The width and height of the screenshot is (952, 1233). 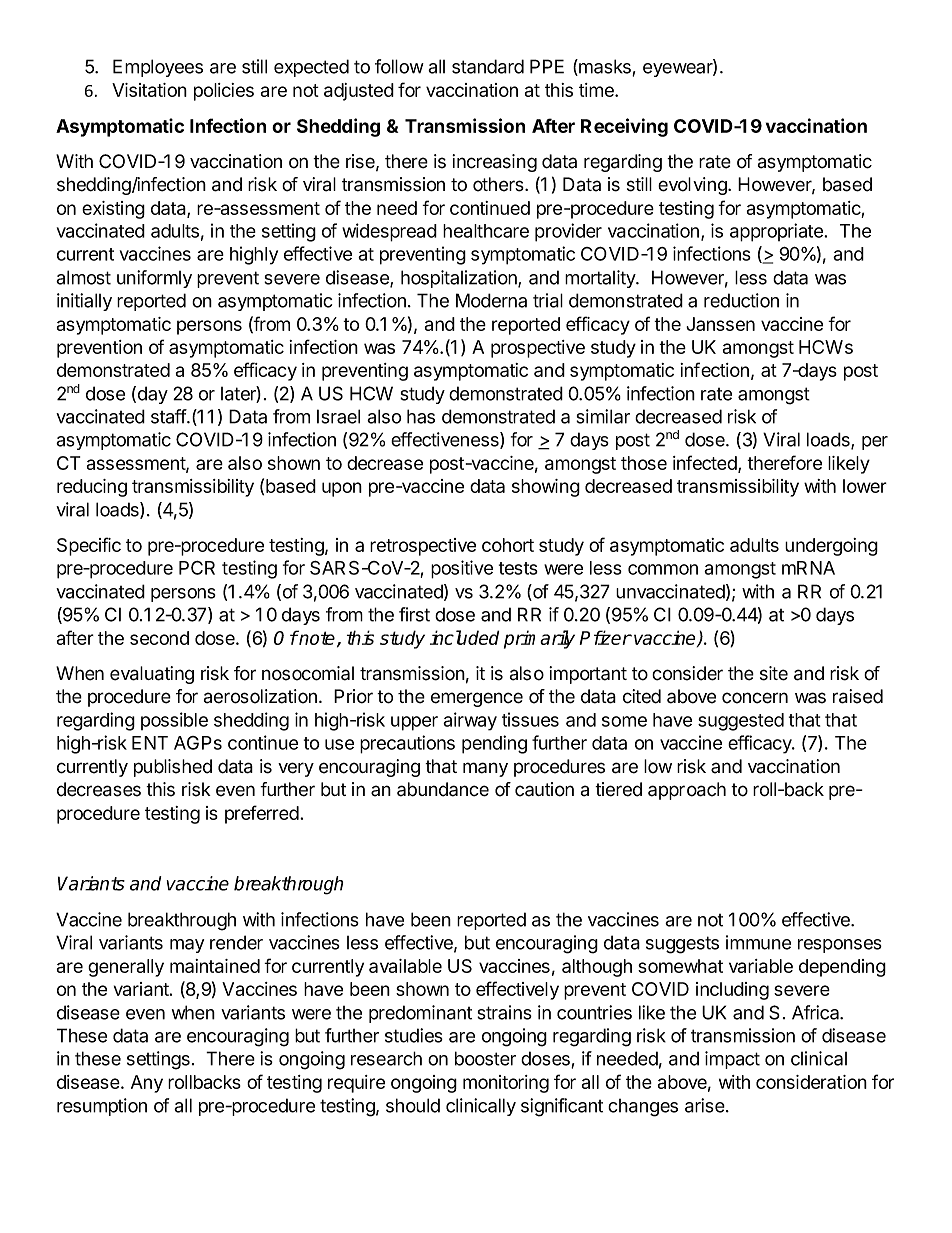 I want to click on resumption, so click(x=102, y=1107).
